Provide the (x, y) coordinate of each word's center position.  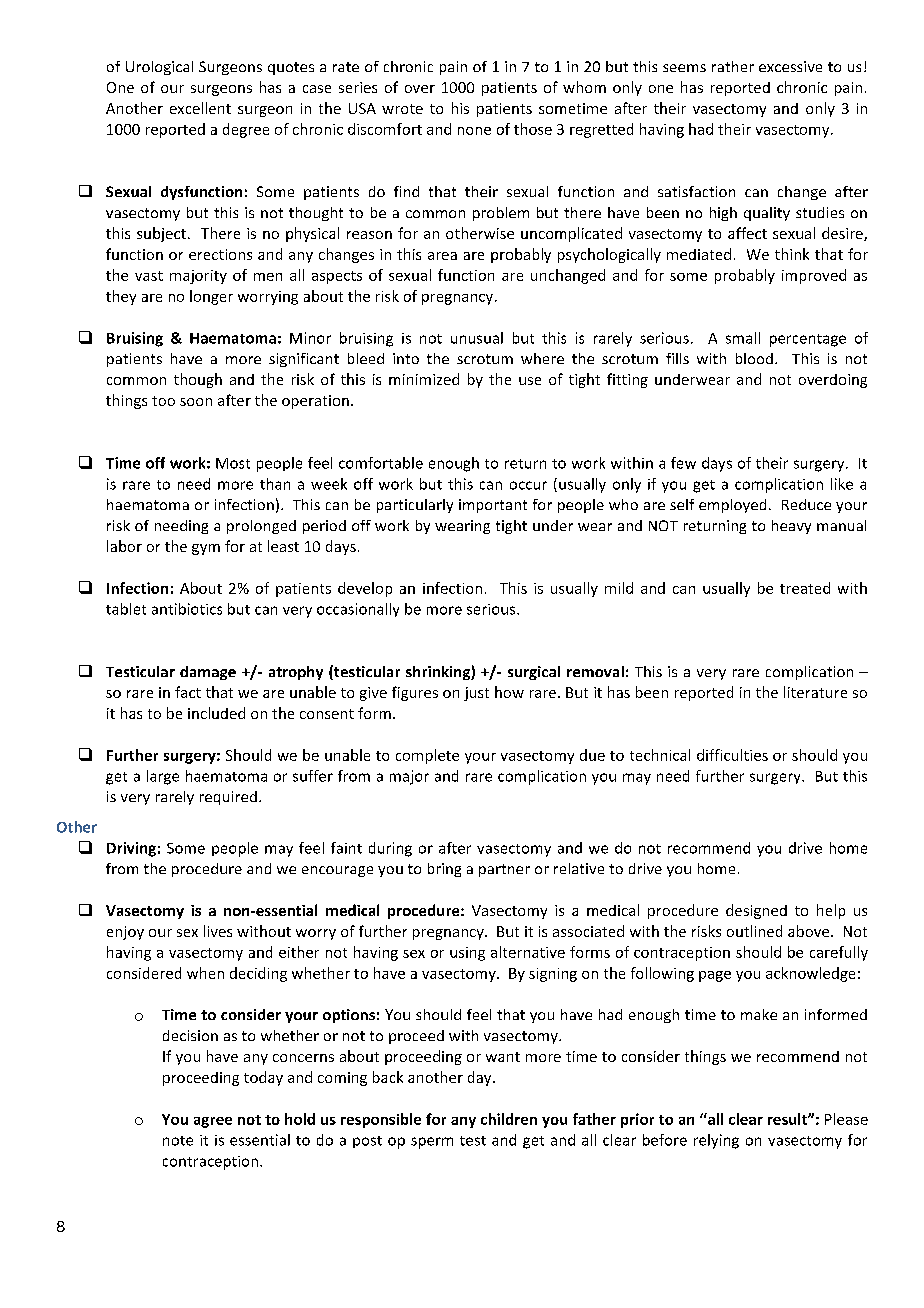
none (474, 131)
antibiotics (187, 609)
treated (805, 588)
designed (756, 911)
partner (504, 870)
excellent (200, 108)
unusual (477, 338)
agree (213, 1122)
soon (196, 402)
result (788, 1119)
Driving (131, 849)
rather (733, 66)
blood (754, 358)
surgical (534, 673)
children (509, 1119)
